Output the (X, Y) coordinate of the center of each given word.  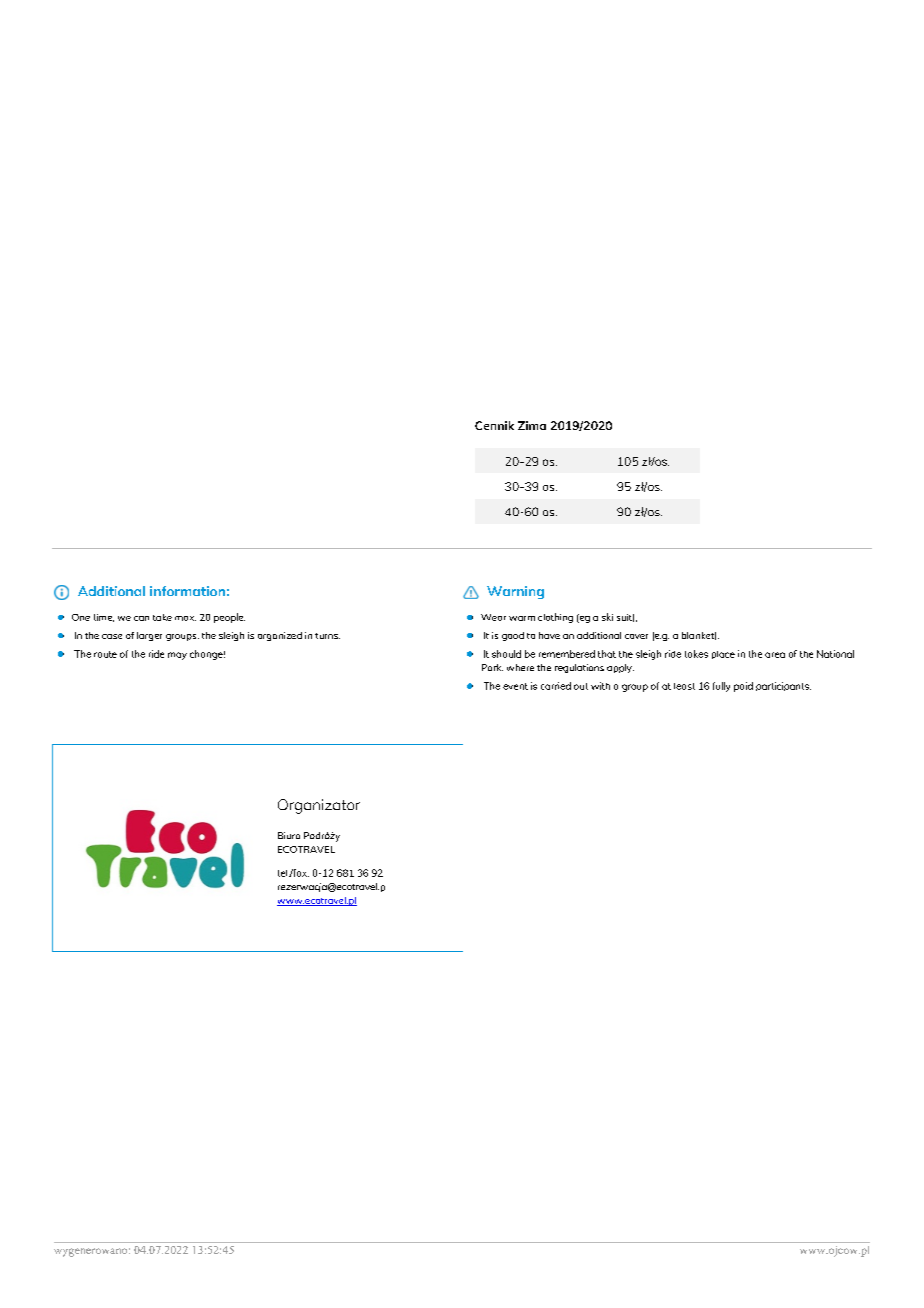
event (515, 686)
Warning (515, 592)
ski (607, 617)
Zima (532, 425)
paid (743, 687)
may (177, 656)
